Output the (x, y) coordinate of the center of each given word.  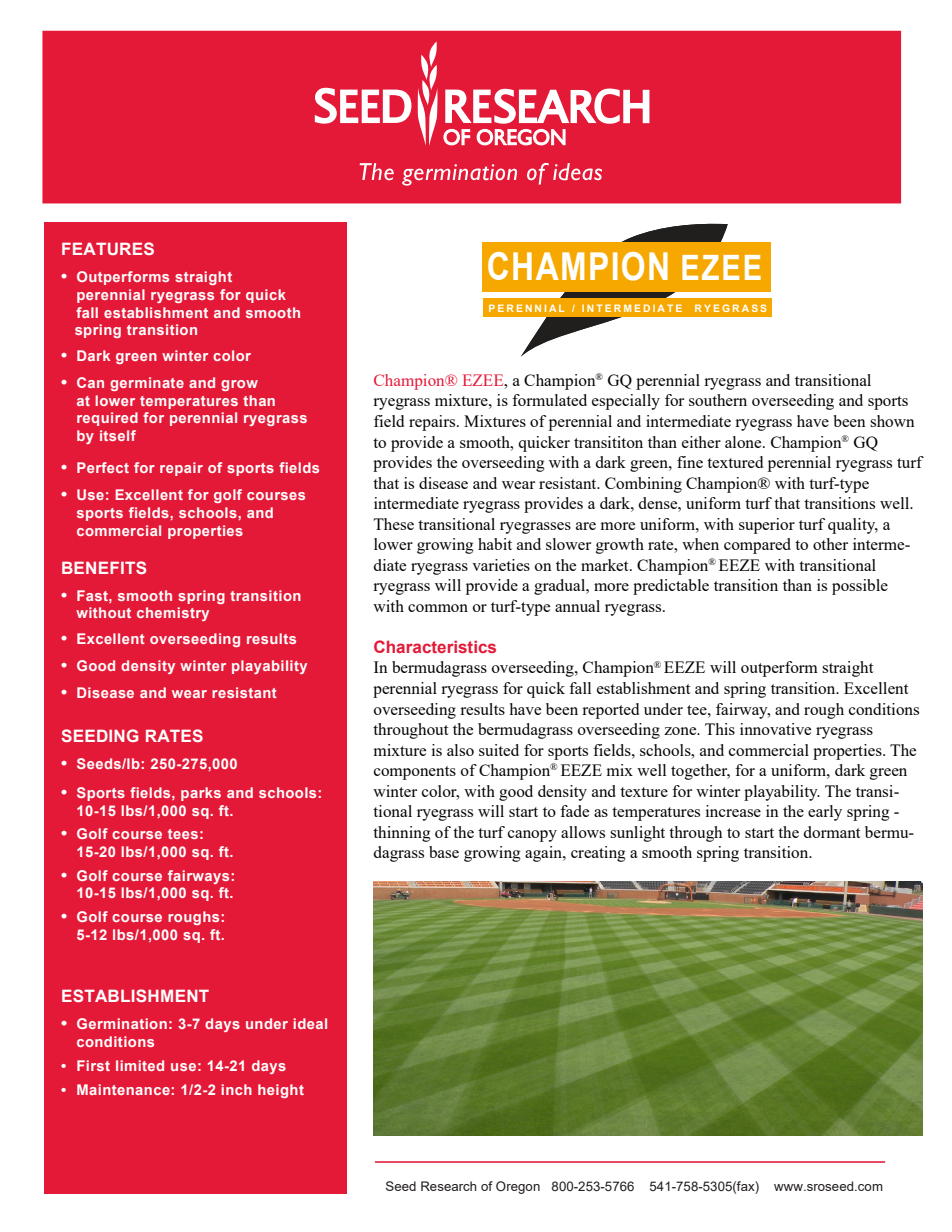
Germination (122, 1023)
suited (499, 750)
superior (767, 526)
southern (718, 400)
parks (201, 794)
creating (598, 854)
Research (449, 1186)
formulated (549, 400)
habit (495, 544)
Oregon (518, 1187)
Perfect (103, 467)
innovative (775, 729)
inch (236, 1089)
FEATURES (108, 248)
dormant (831, 832)
